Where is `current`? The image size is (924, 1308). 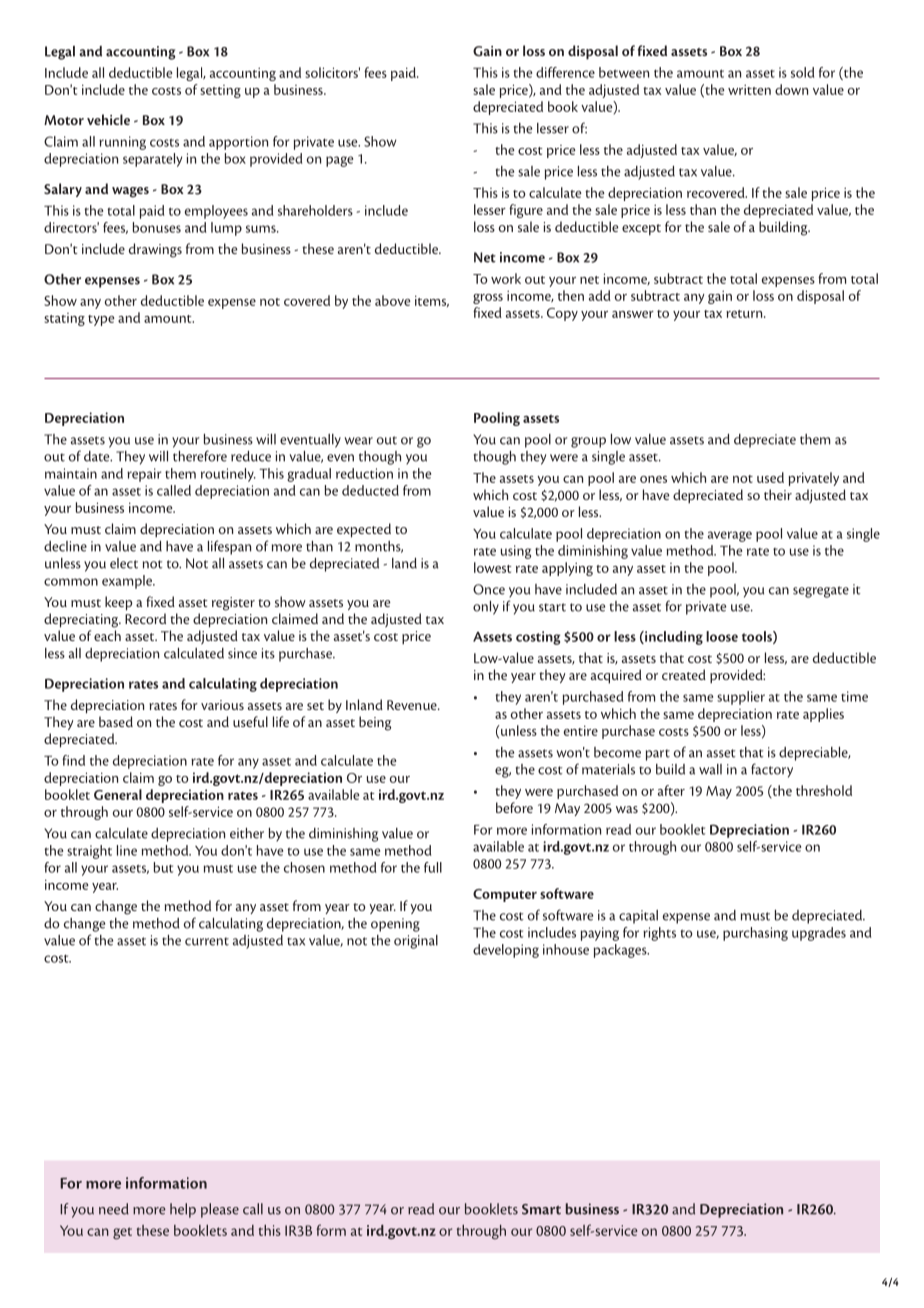
current is located at coordinates (207, 941).
